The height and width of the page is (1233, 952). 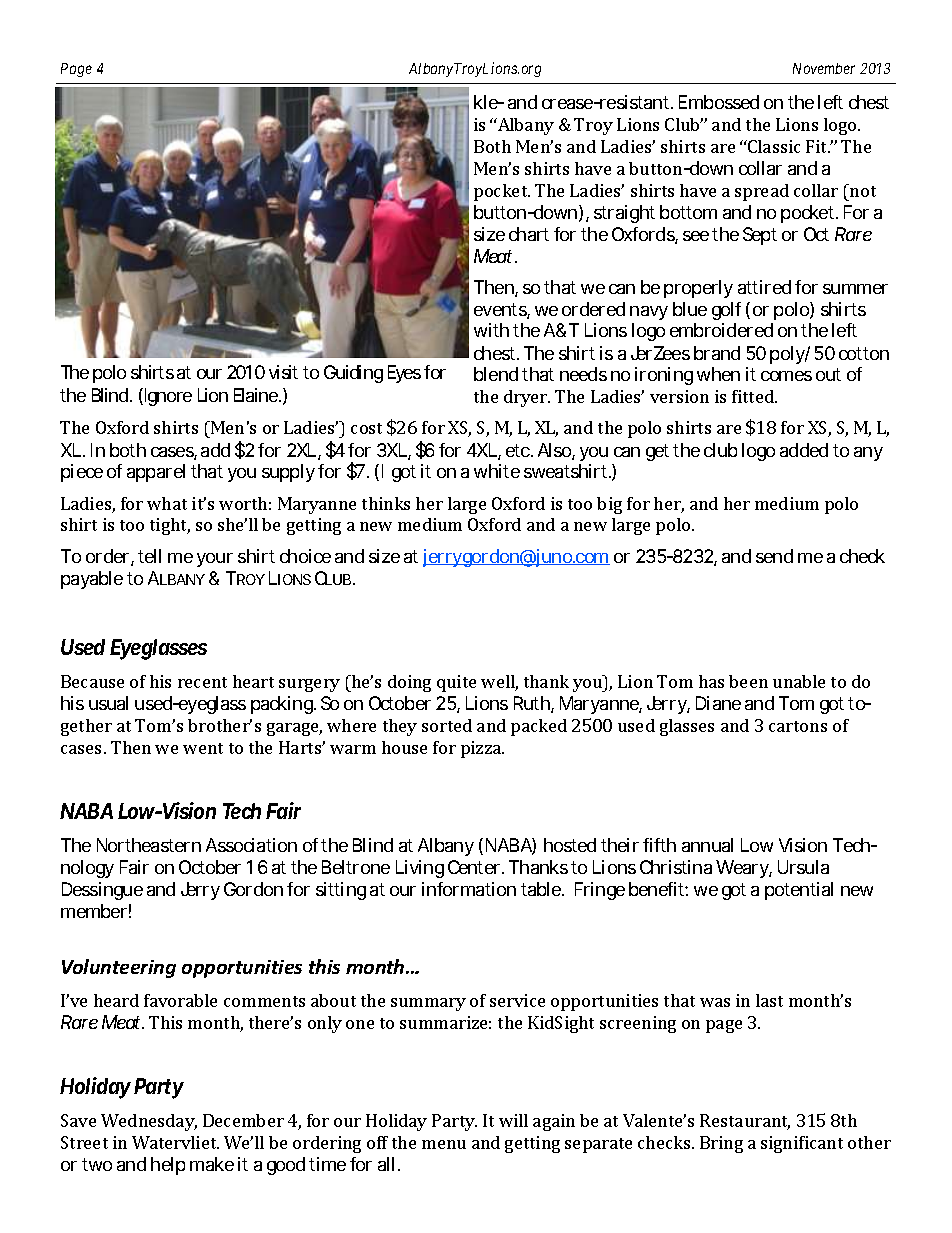 I want to click on Classic, so click(x=773, y=146).
